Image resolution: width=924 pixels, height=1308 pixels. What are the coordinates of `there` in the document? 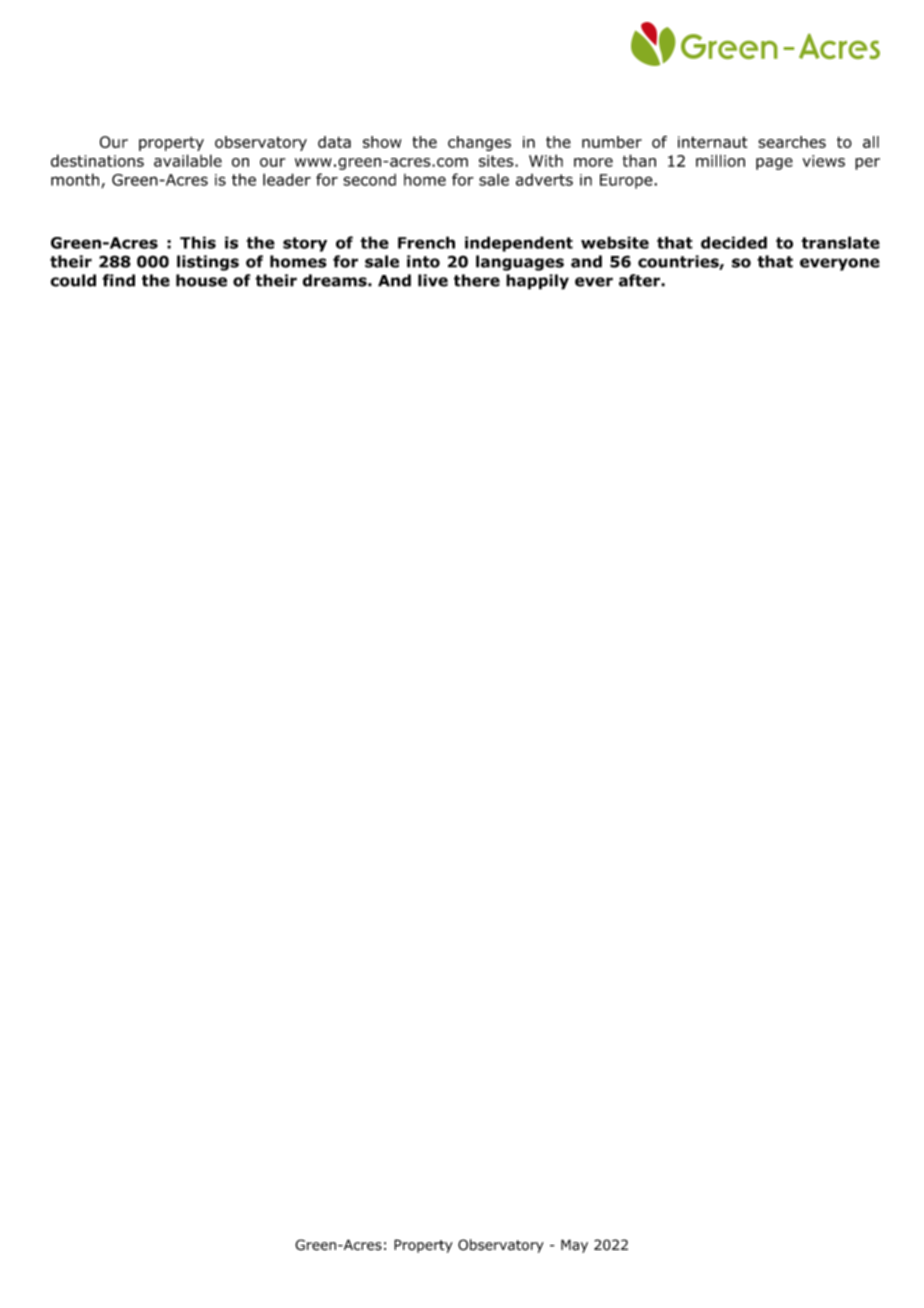 It's located at (477, 280).
